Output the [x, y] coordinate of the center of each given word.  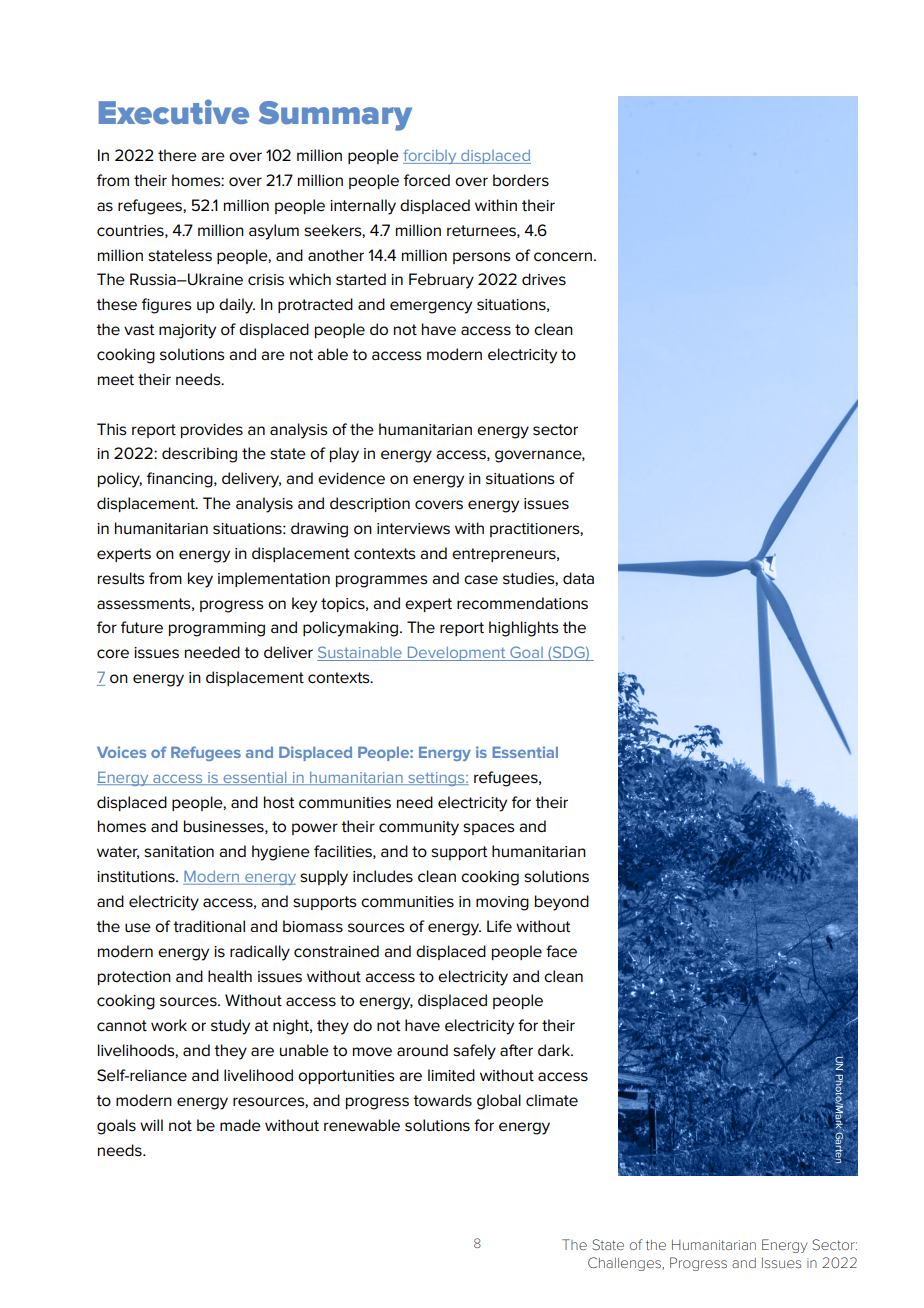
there [177, 155]
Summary [335, 116]
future [142, 627]
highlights [524, 629]
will [151, 1125]
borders [521, 180]
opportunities [346, 1077]
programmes [382, 581]
